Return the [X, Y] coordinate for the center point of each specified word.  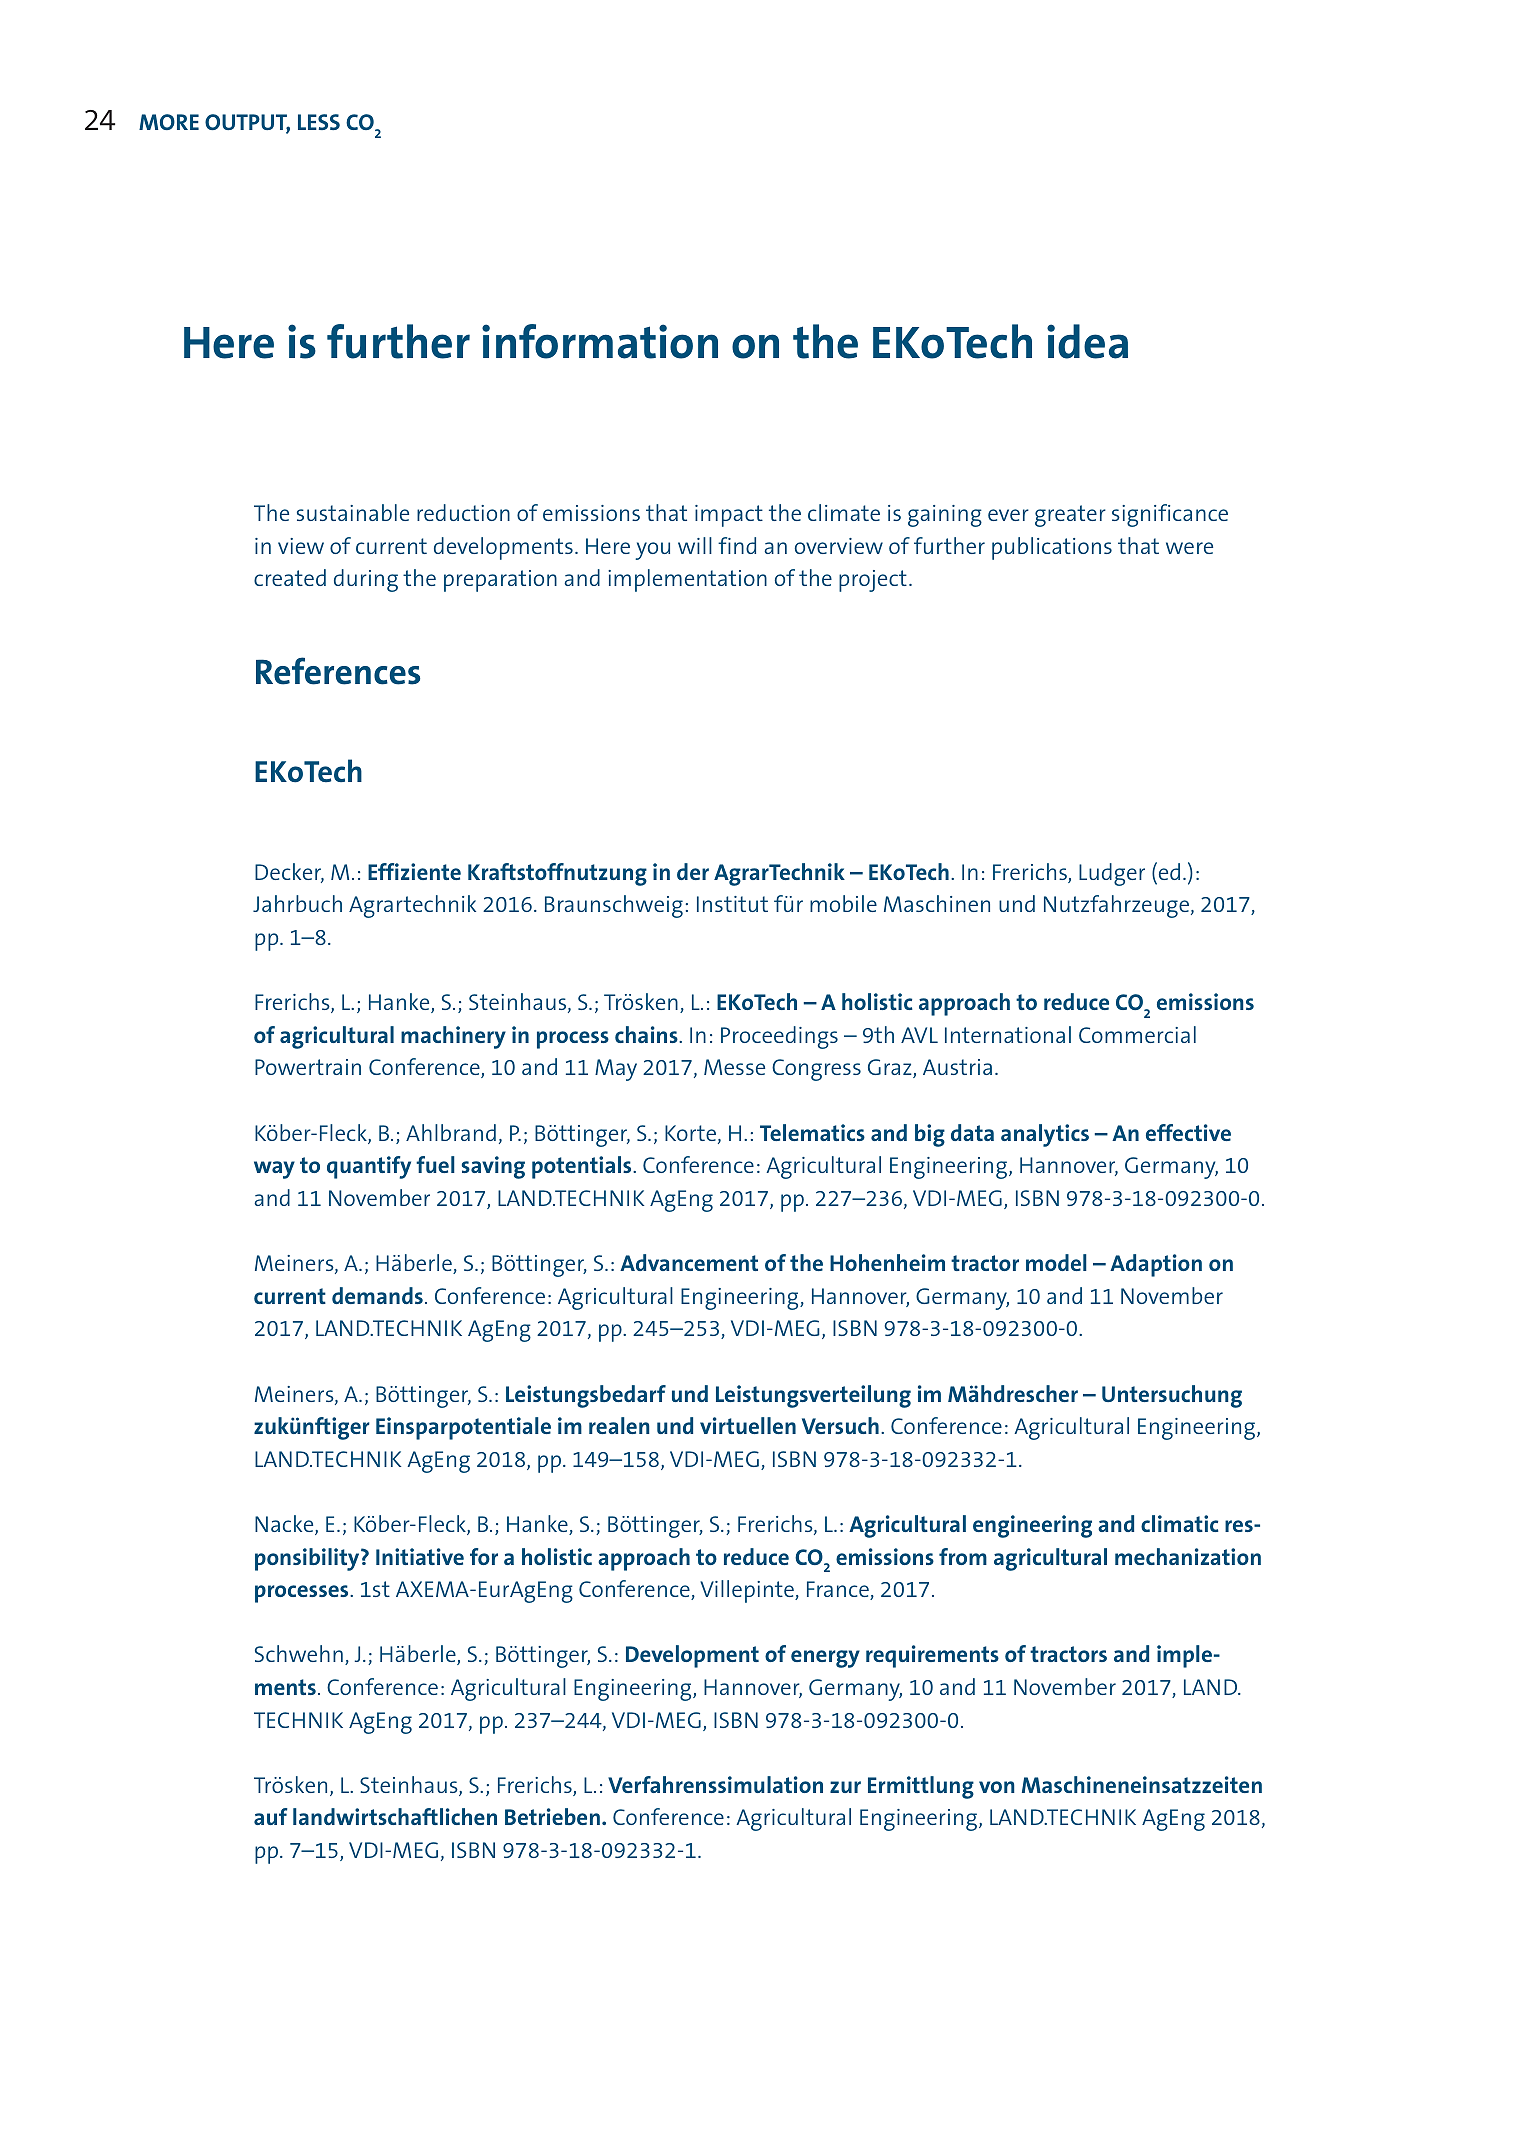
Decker [289, 873]
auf [271, 1816]
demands [377, 1295]
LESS [319, 122]
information [600, 341]
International [1008, 1034]
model [1056, 1262]
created [290, 577]
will [695, 545]
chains [647, 1034]
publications [1052, 548]
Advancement [689, 1262]
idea [1087, 341]
